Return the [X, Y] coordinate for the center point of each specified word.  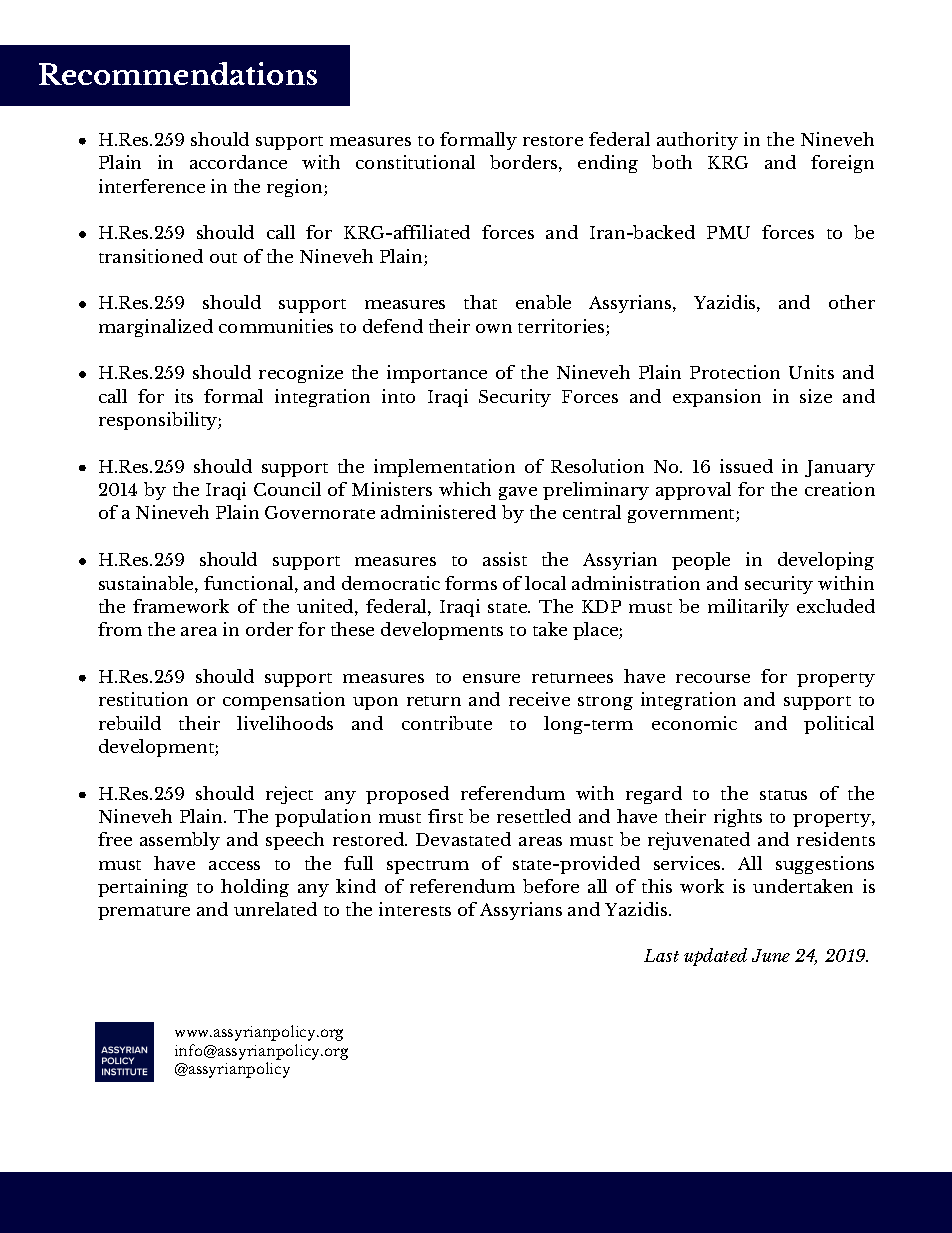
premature [144, 913]
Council [287, 489]
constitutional [415, 162]
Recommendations [178, 73]
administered [438, 512]
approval [693, 491]
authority [697, 141]
